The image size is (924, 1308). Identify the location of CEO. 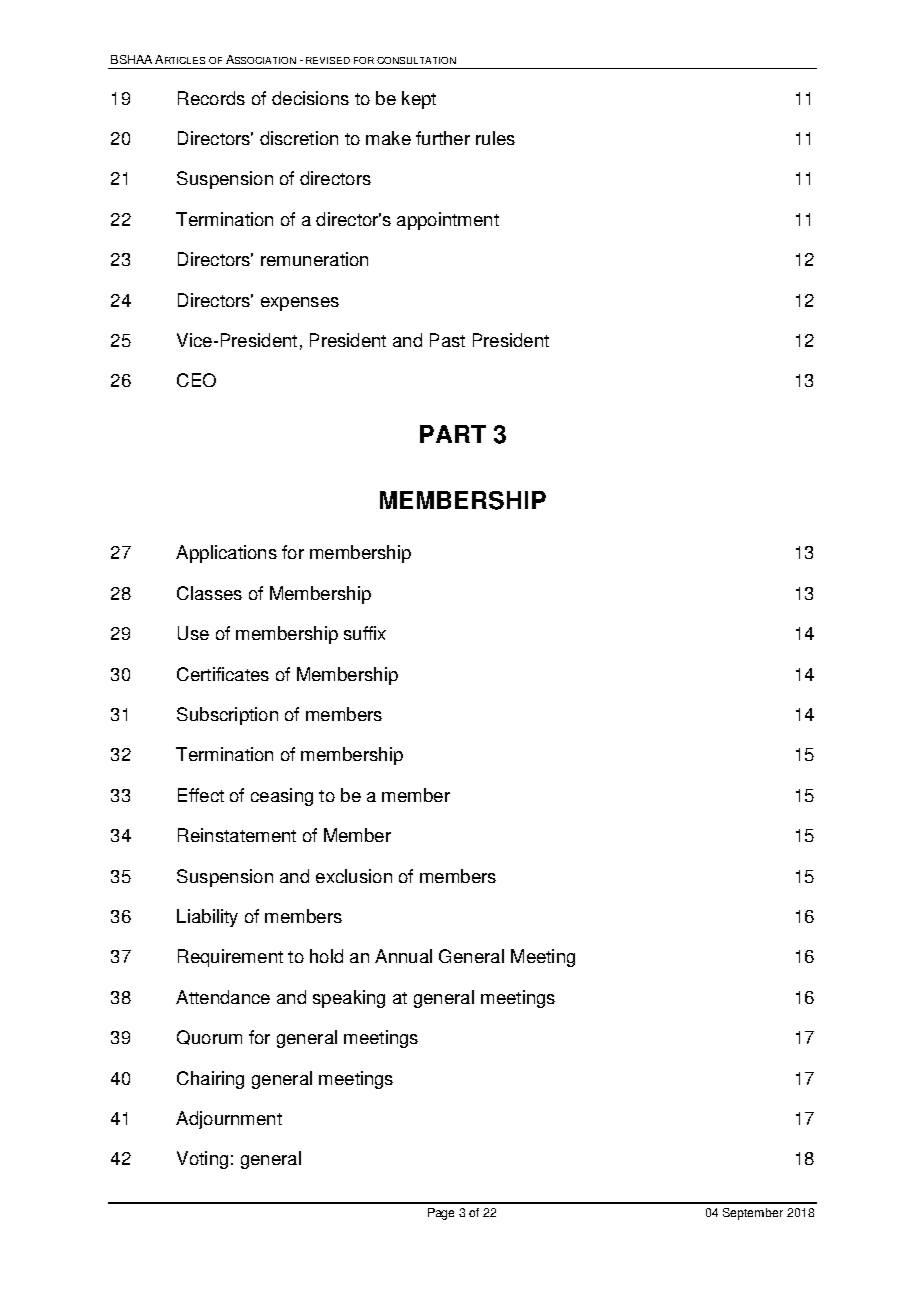
(196, 380).
